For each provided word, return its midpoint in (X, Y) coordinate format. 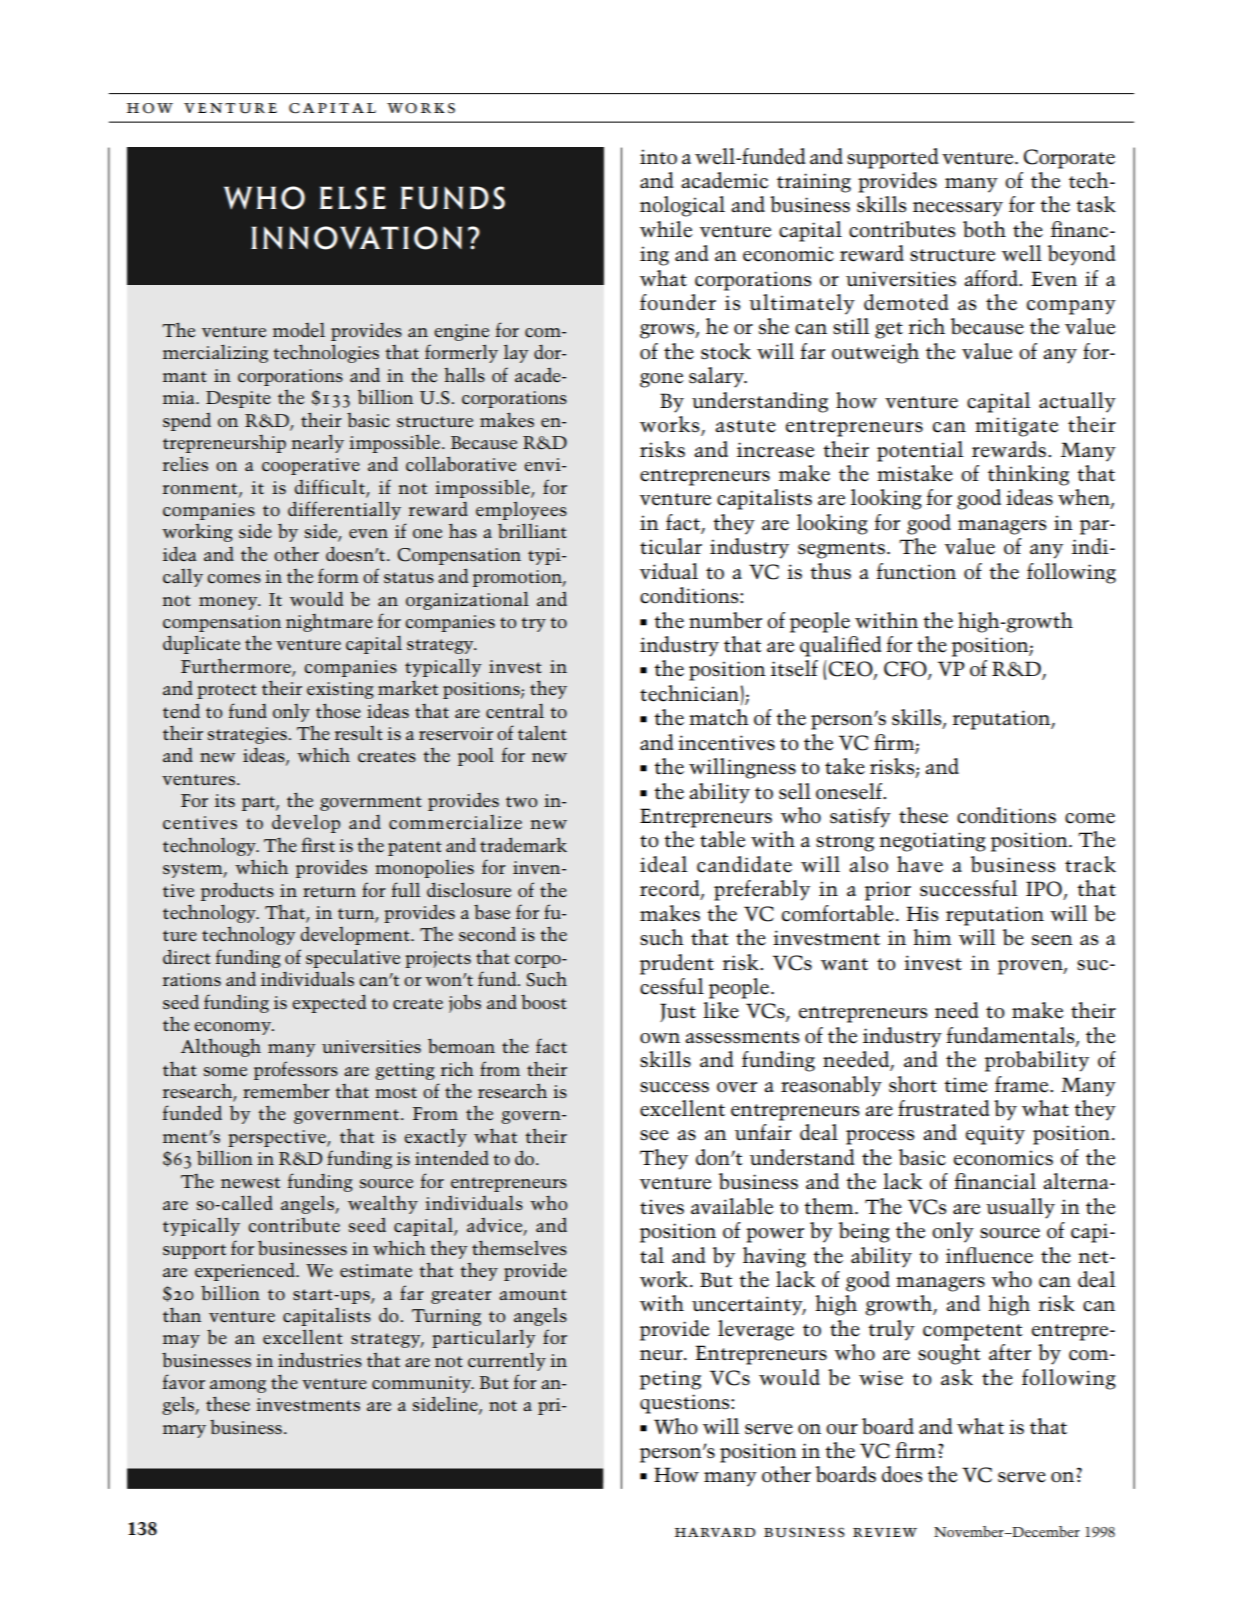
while (666, 229)
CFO (906, 670)
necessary (958, 209)
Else (353, 198)
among (238, 1386)
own (660, 1038)
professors (296, 1070)
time (966, 1085)
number (725, 620)
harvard (715, 1532)
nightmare (329, 623)
